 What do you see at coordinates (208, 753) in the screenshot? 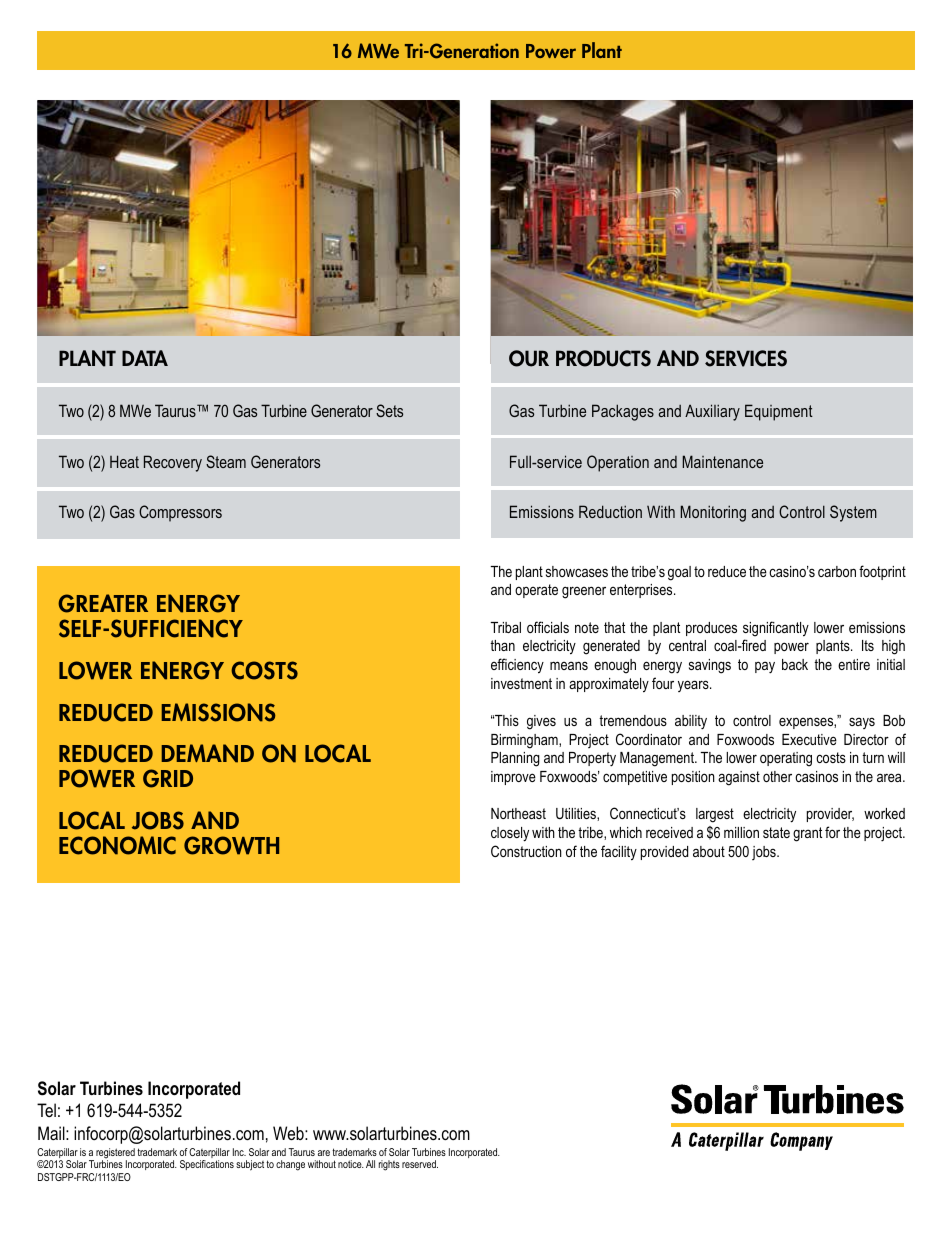
I see `Demand` at bounding box center [208, 753].
